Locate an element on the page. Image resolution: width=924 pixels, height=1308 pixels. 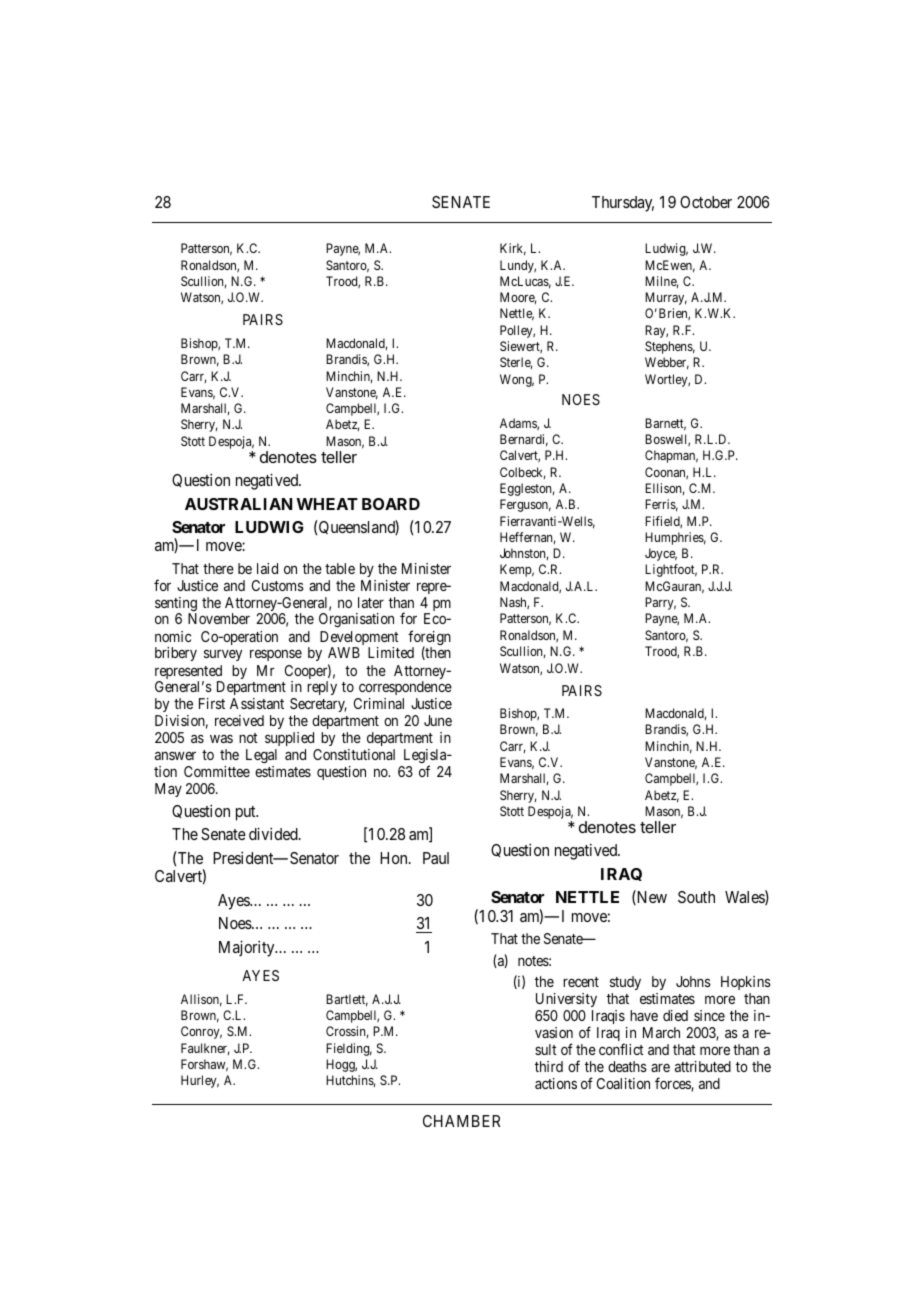
Paul is located at coordinates (436, 858).
